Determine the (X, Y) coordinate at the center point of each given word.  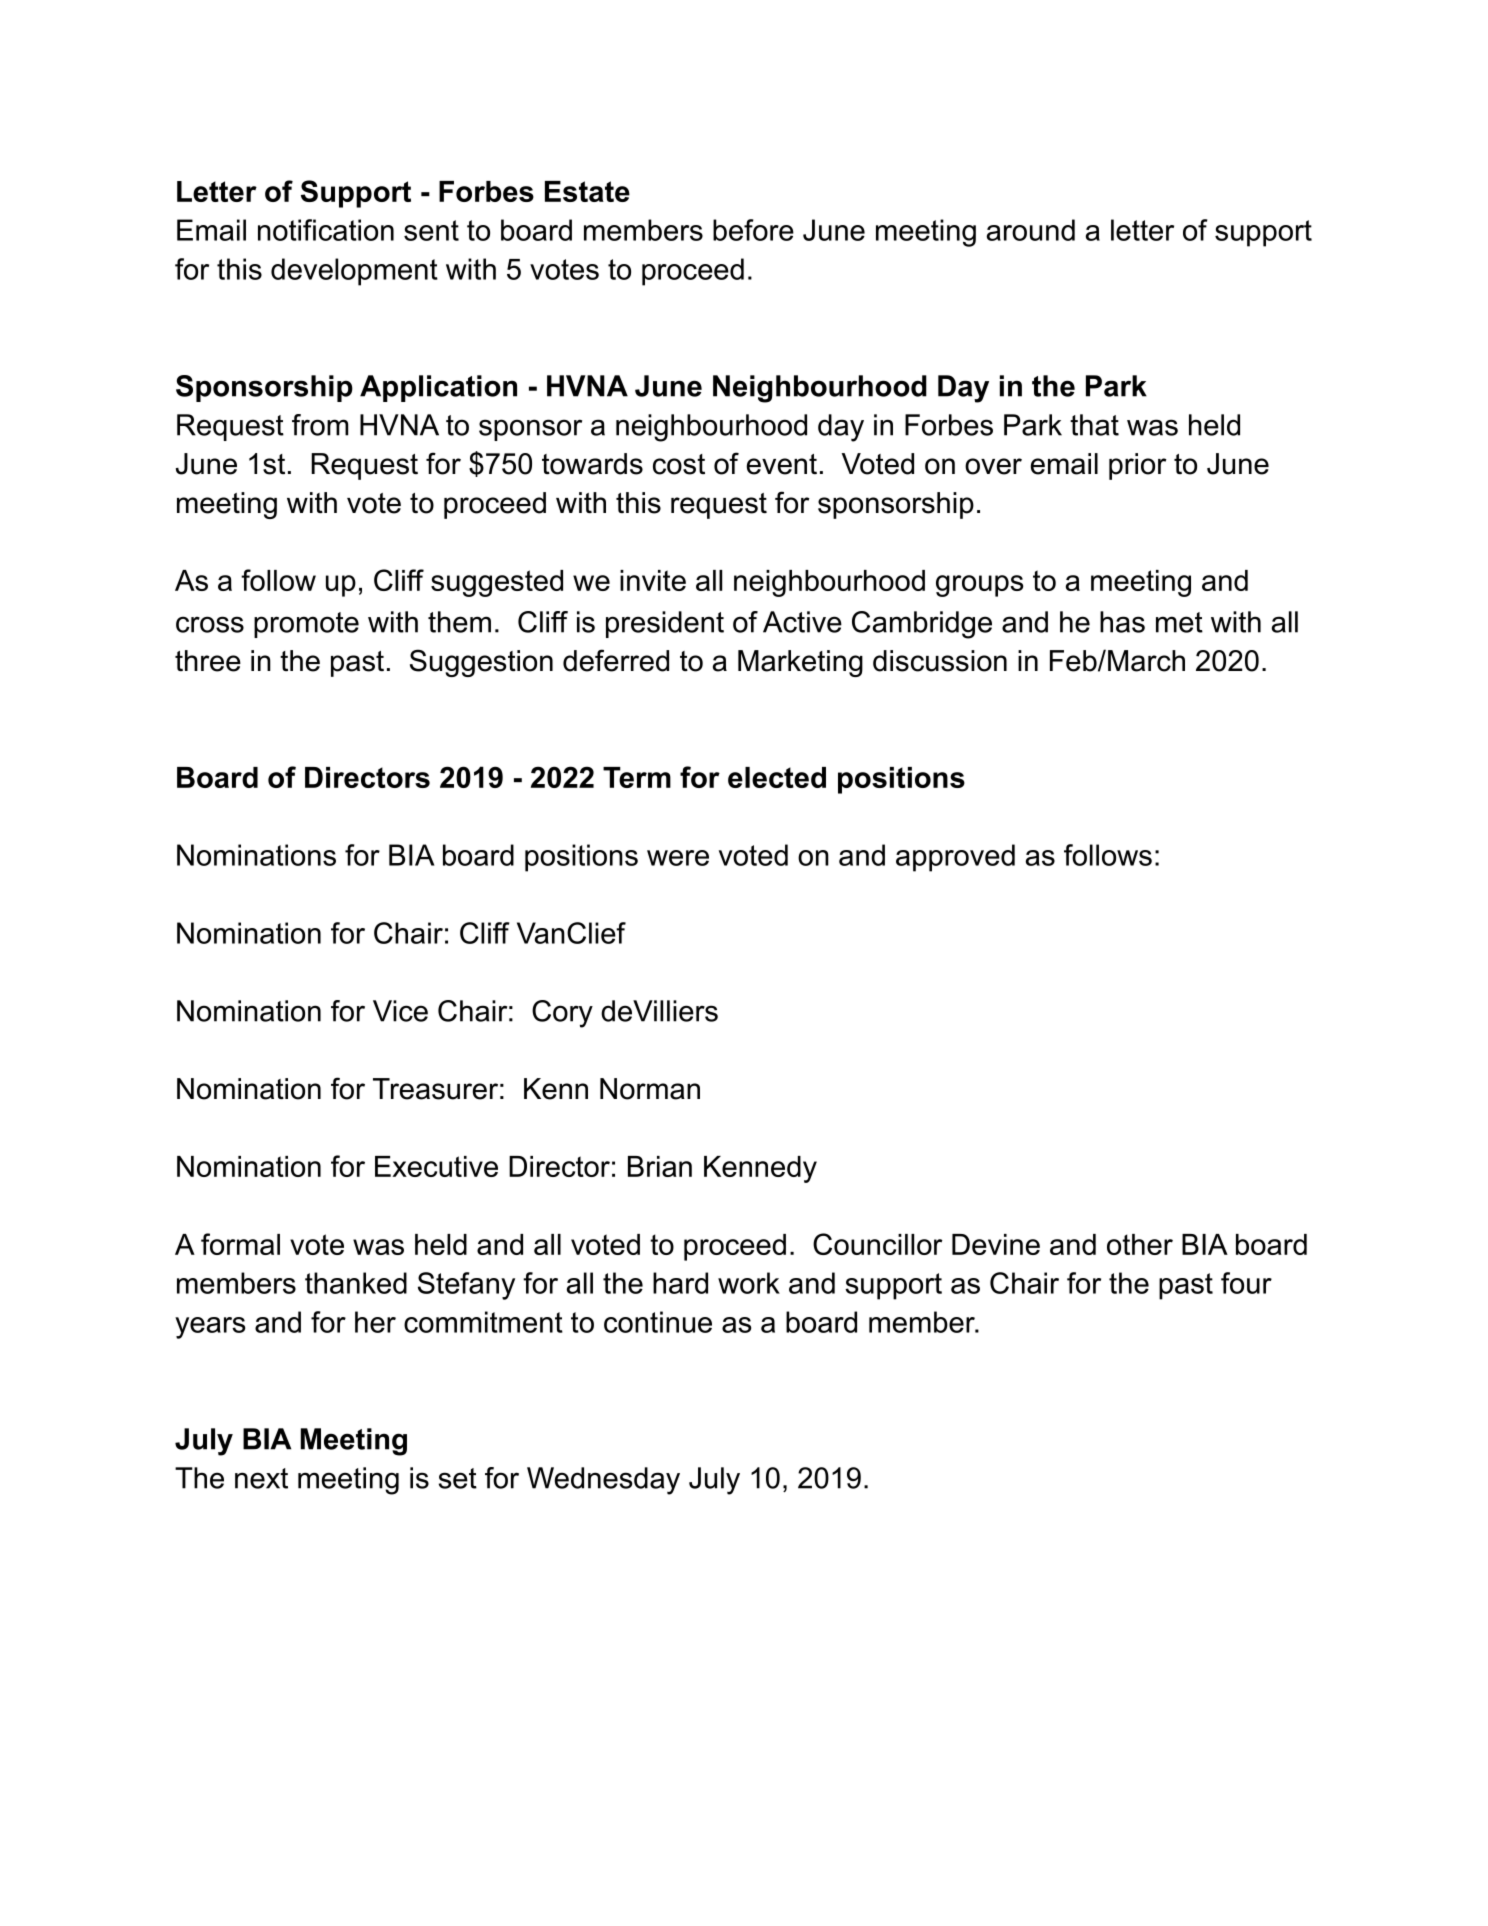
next (261, 1478)
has (1122, 622)
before (753, 230)
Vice (400, 1011)
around (1031, 230)
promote (306, 625)
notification (326, 230)
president (665, 624)
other (1140, 1244)
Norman (650, 1089)
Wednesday (603, 1481)
